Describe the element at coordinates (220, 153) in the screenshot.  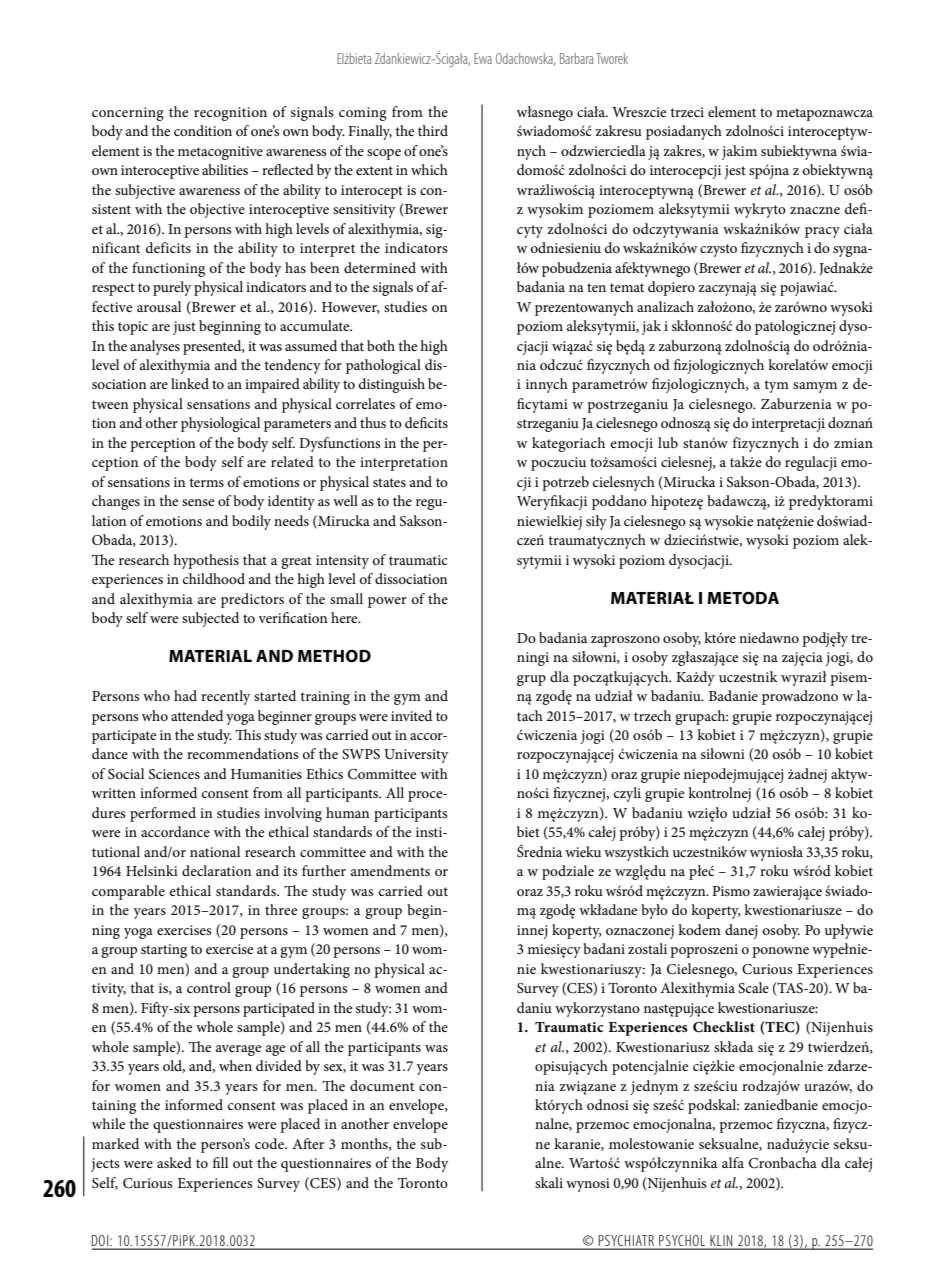
I see `metacognitive` at that location.
